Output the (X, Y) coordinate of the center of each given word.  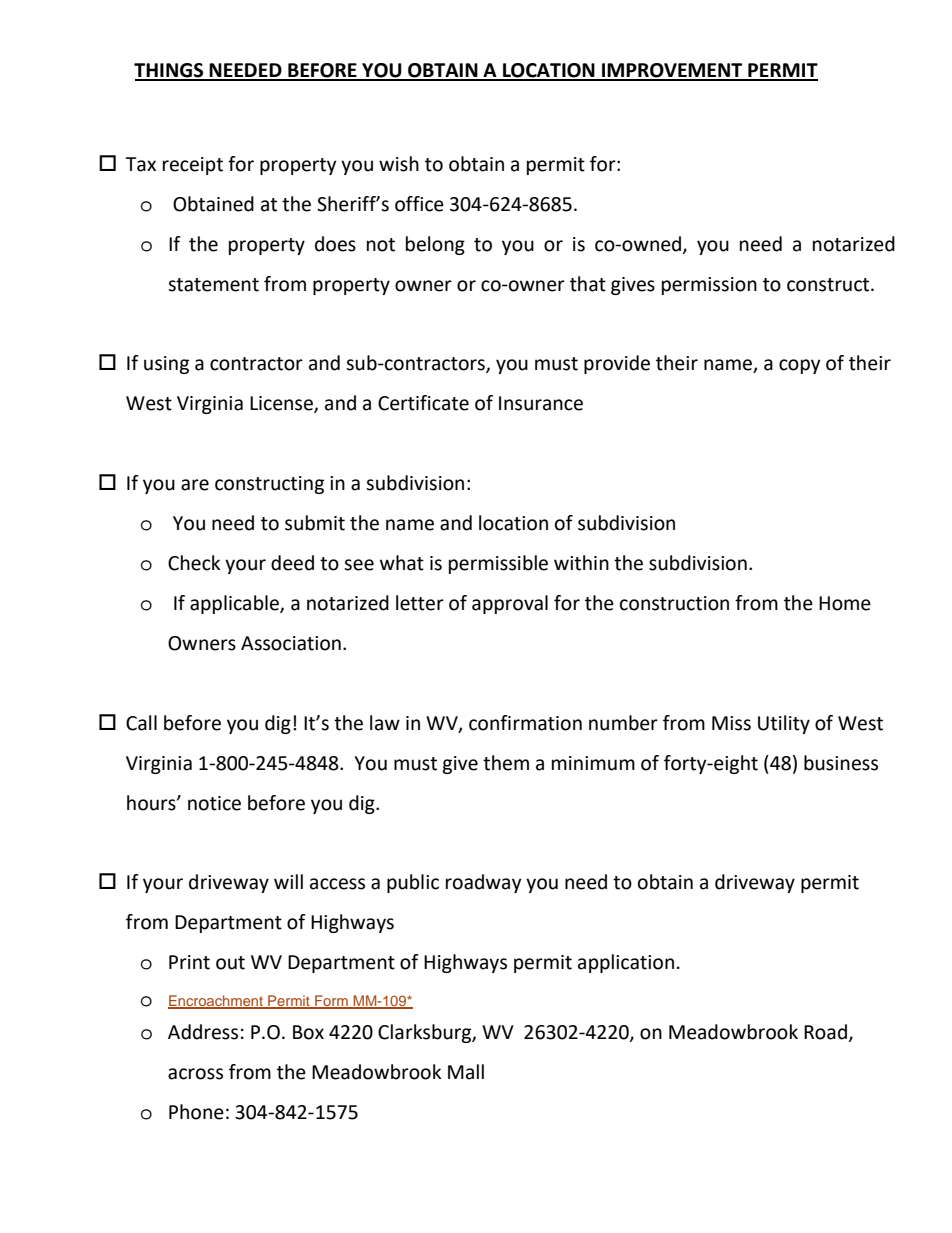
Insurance (541, 403)
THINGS (170, 71)
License (282, 404)
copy (800, 366)
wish (399, 164)
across (195, 1074)
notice (214, 803)
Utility (784, 724)
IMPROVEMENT (672, 71)
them (506, 763)
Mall (466, 1072)
